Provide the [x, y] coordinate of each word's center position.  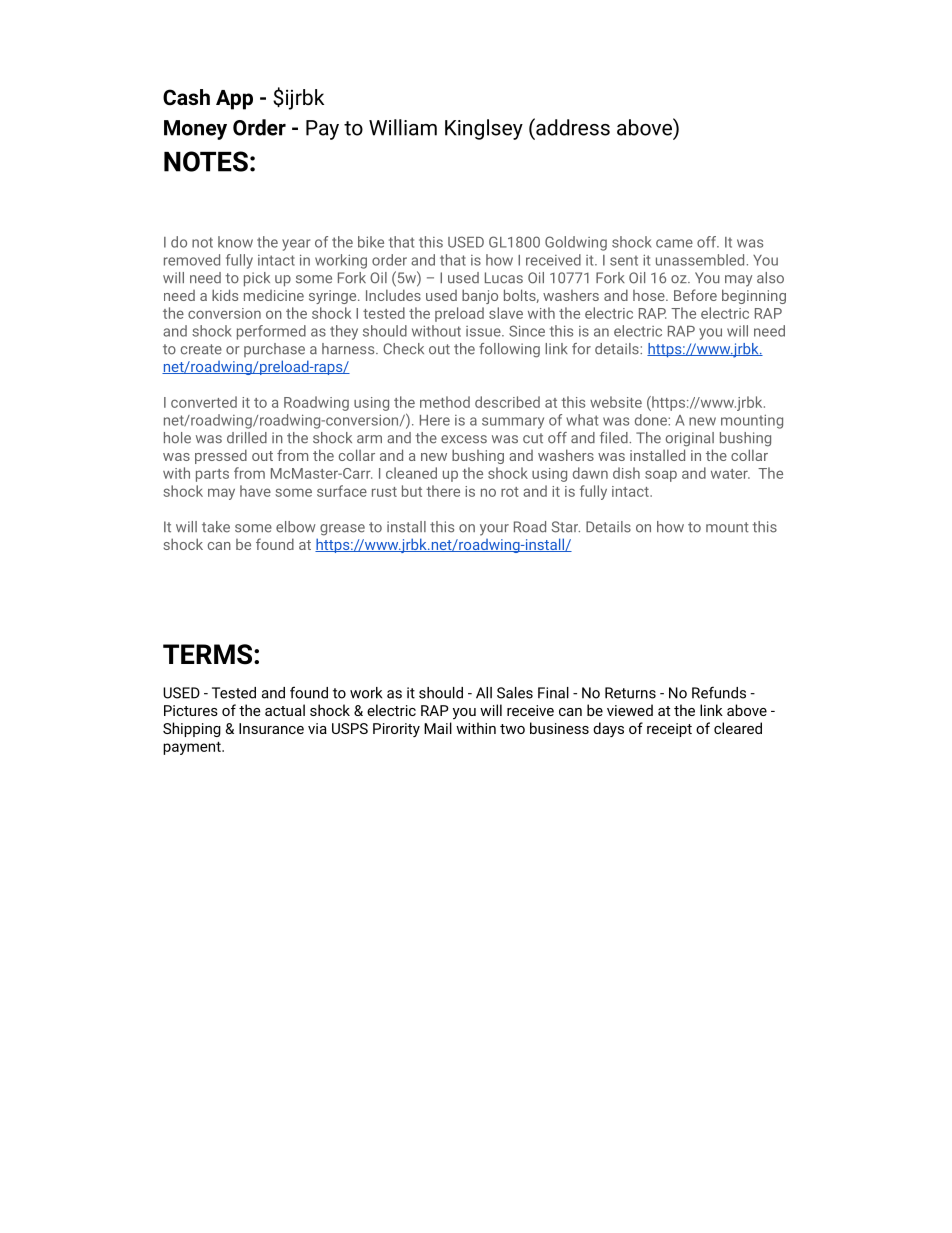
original [690, 439]
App [234, 100]
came [674, 243]
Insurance [271, 728]
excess [464, 439]
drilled [247, 438]
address [572, 127]
